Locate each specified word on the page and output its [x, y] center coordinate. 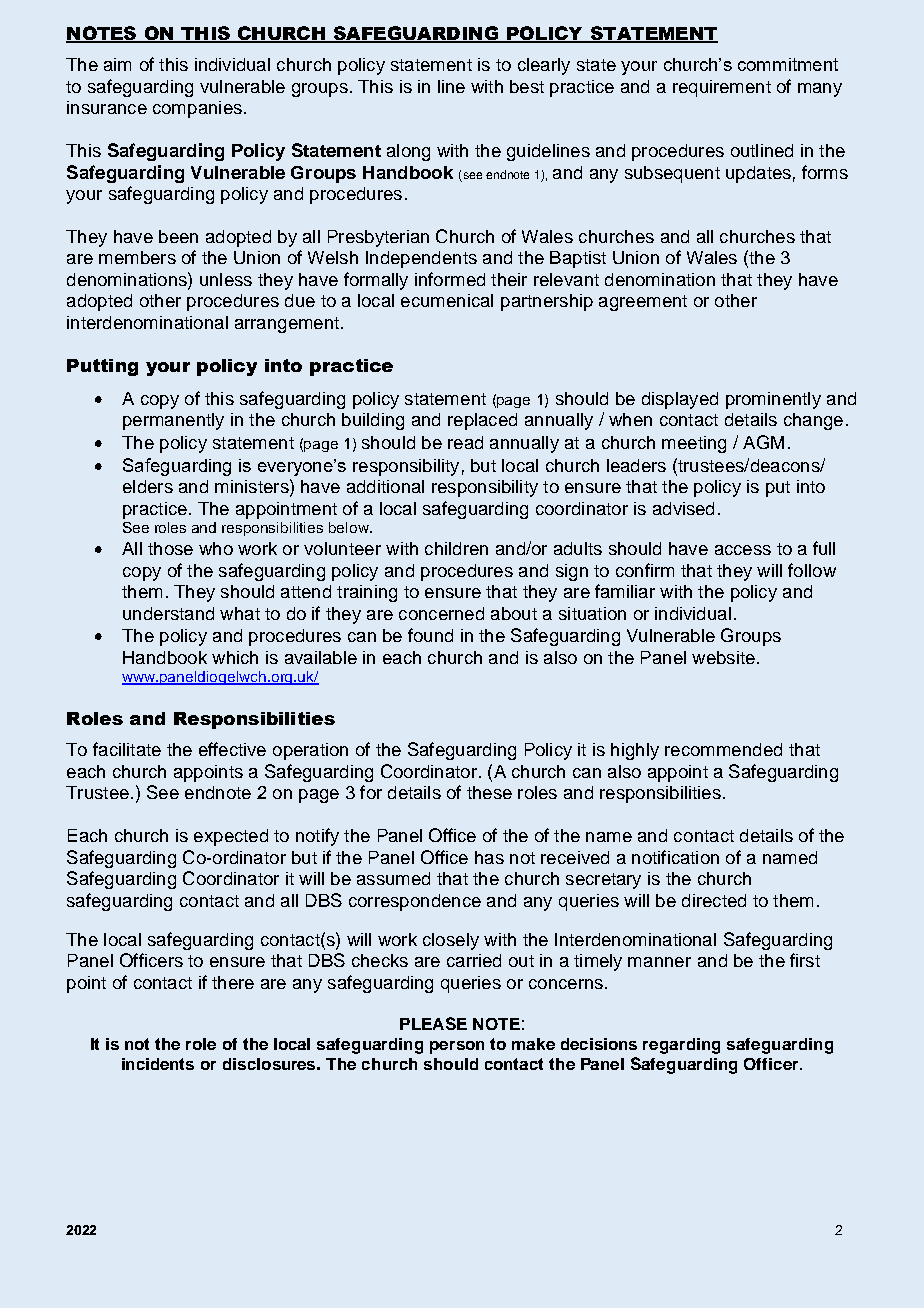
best [527, 86]
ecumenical [447, 300]
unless [226, 279]
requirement [722, 88]
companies [197, 109]
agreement [643, 303]
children [456, 548]
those [170, 548]
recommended [723, 749]
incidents [158, 1064]
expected [231, 837]
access [743, 550]
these [489, 792]
